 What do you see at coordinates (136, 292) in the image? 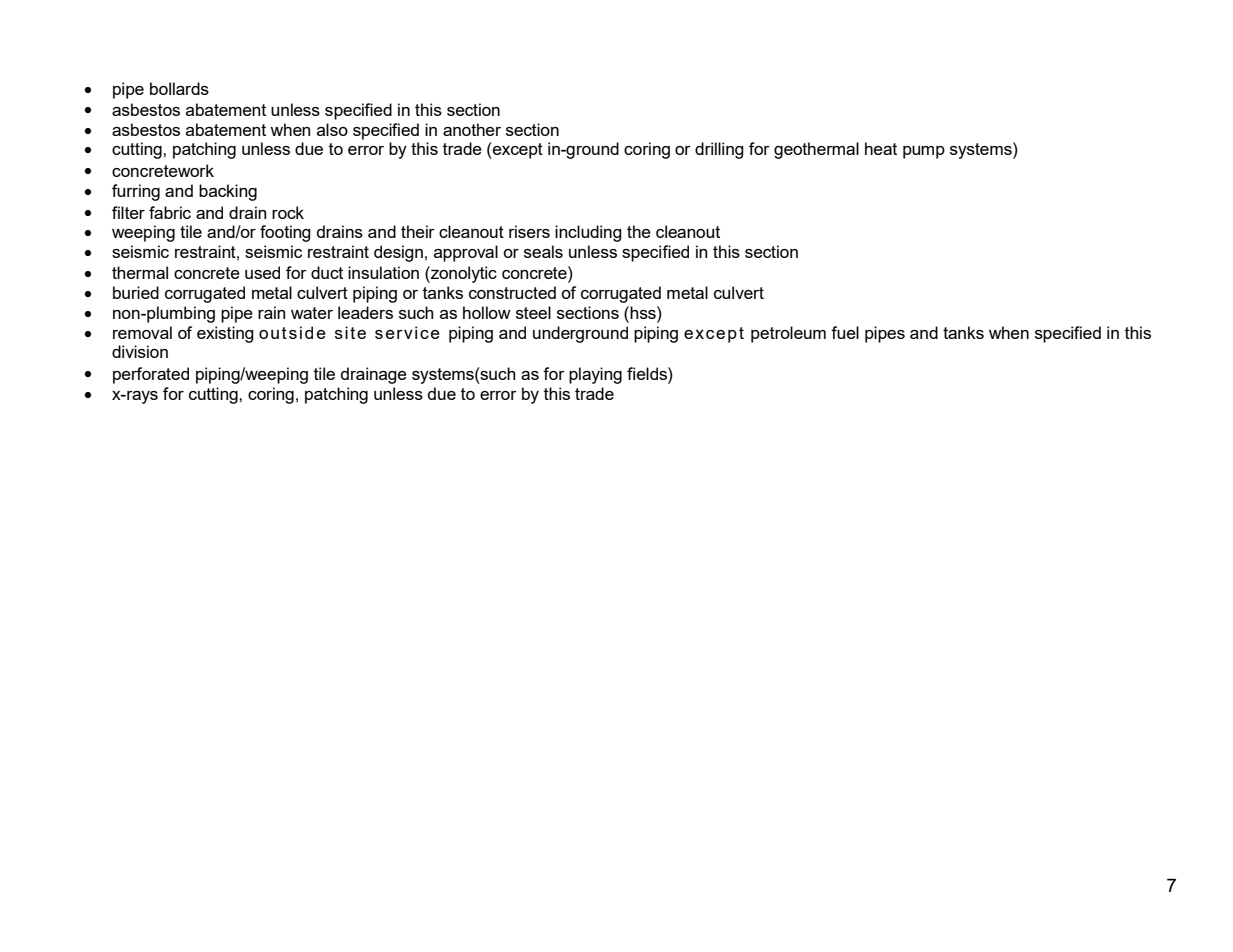
I see `buried` at bounding box center [136, 292].
